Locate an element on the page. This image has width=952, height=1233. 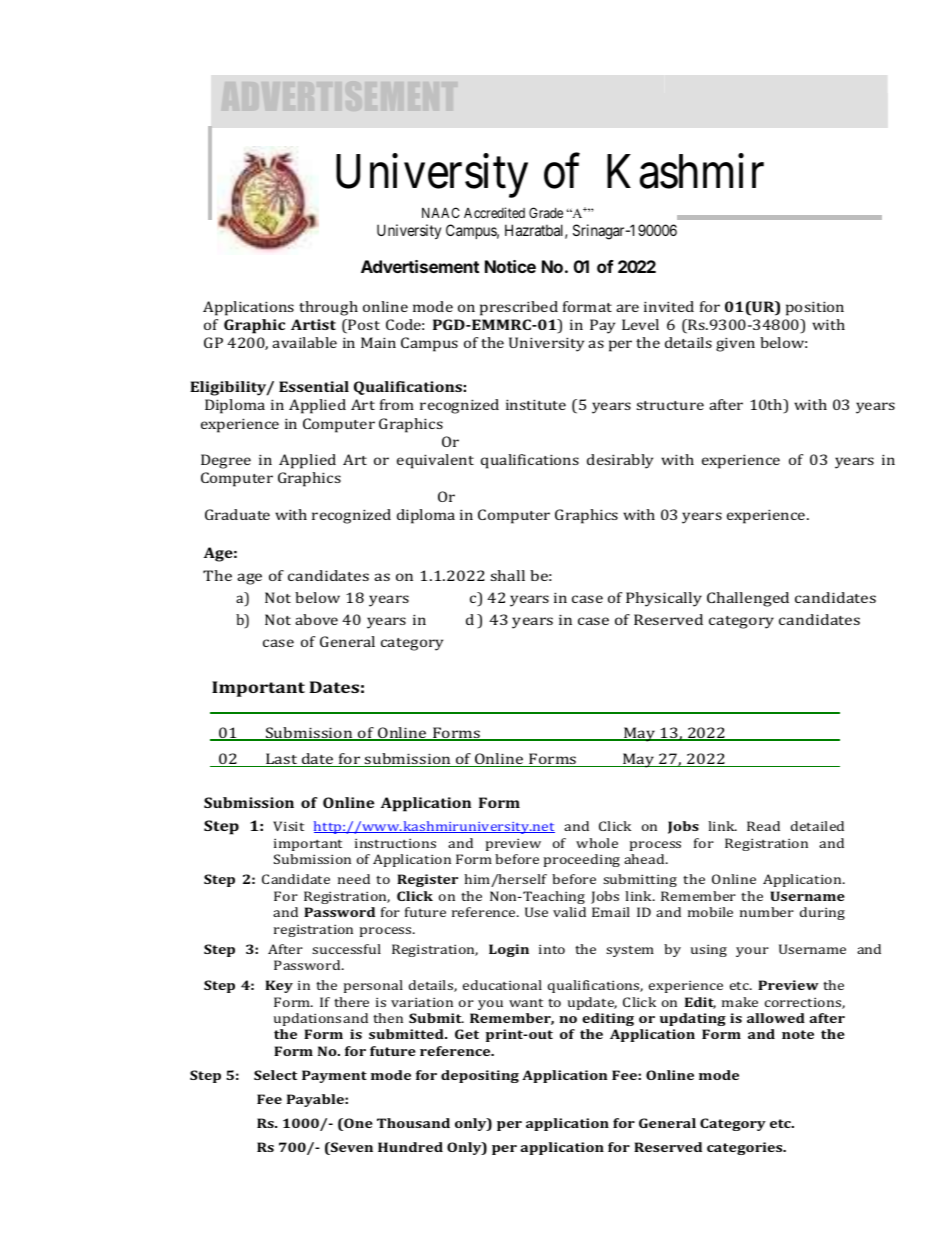
through is located at coordinates (328, 308).
